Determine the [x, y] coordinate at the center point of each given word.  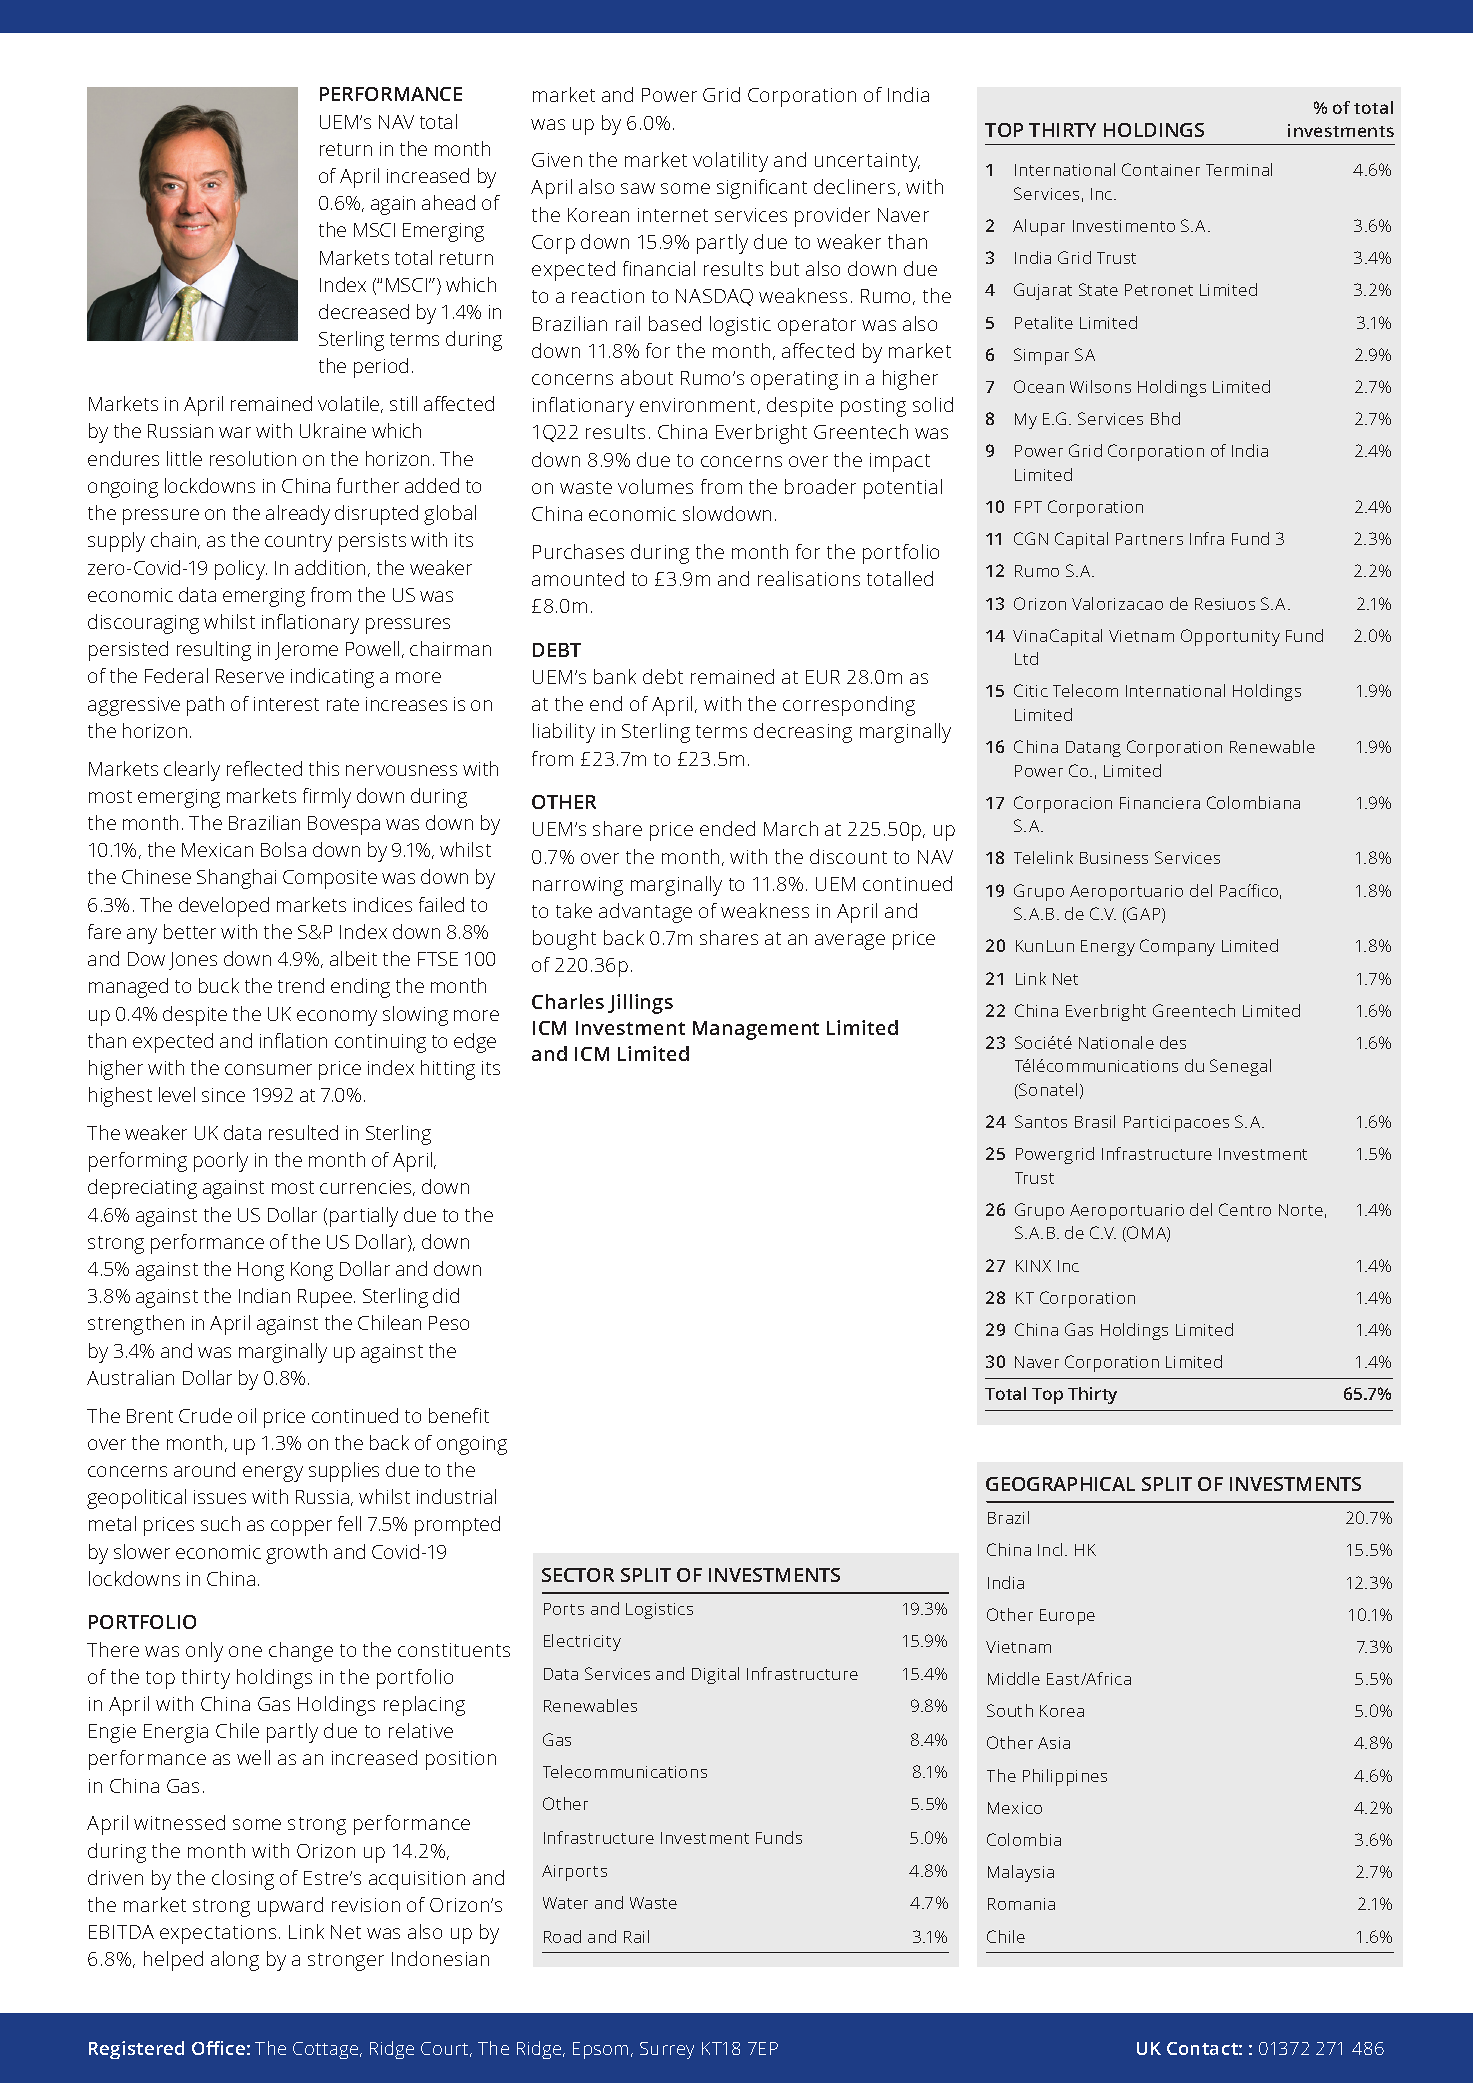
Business [1114, 858]
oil [247, 1415]
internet [673, 215]
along [235, 1961]
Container [1161, 169]
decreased [364, 311]
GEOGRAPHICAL [1060, 1484]
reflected [264, 768]
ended [727, 828]
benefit [459, 1415]
